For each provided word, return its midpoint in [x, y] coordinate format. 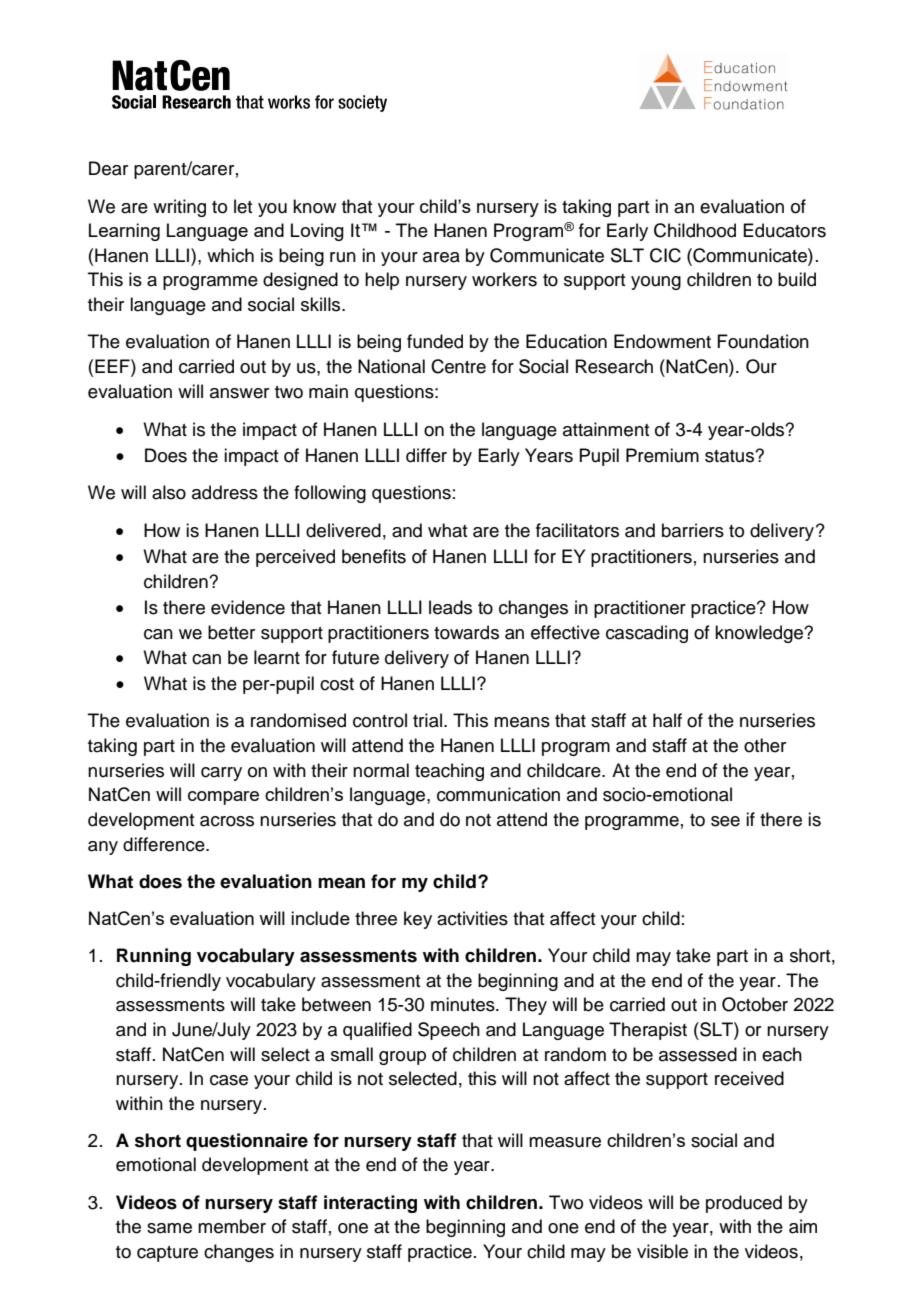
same [169, 1228]
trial [427, 720]
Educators [784, 230]
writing [179, 208]
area [441, 257]
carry [221, 774]
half [667, 720]
